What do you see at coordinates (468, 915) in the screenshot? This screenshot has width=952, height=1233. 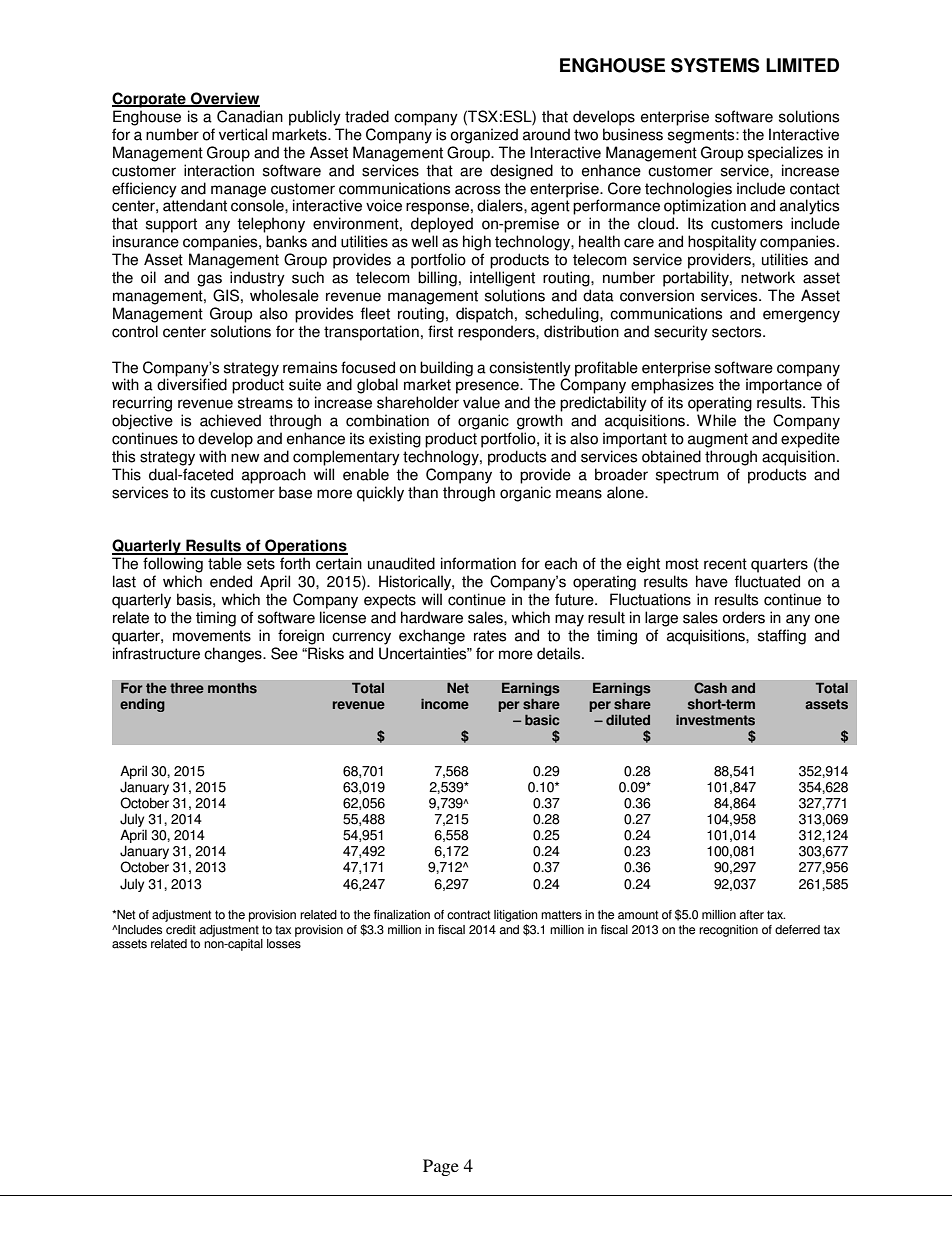 I see `contract` at bounding box center [468, 915].
